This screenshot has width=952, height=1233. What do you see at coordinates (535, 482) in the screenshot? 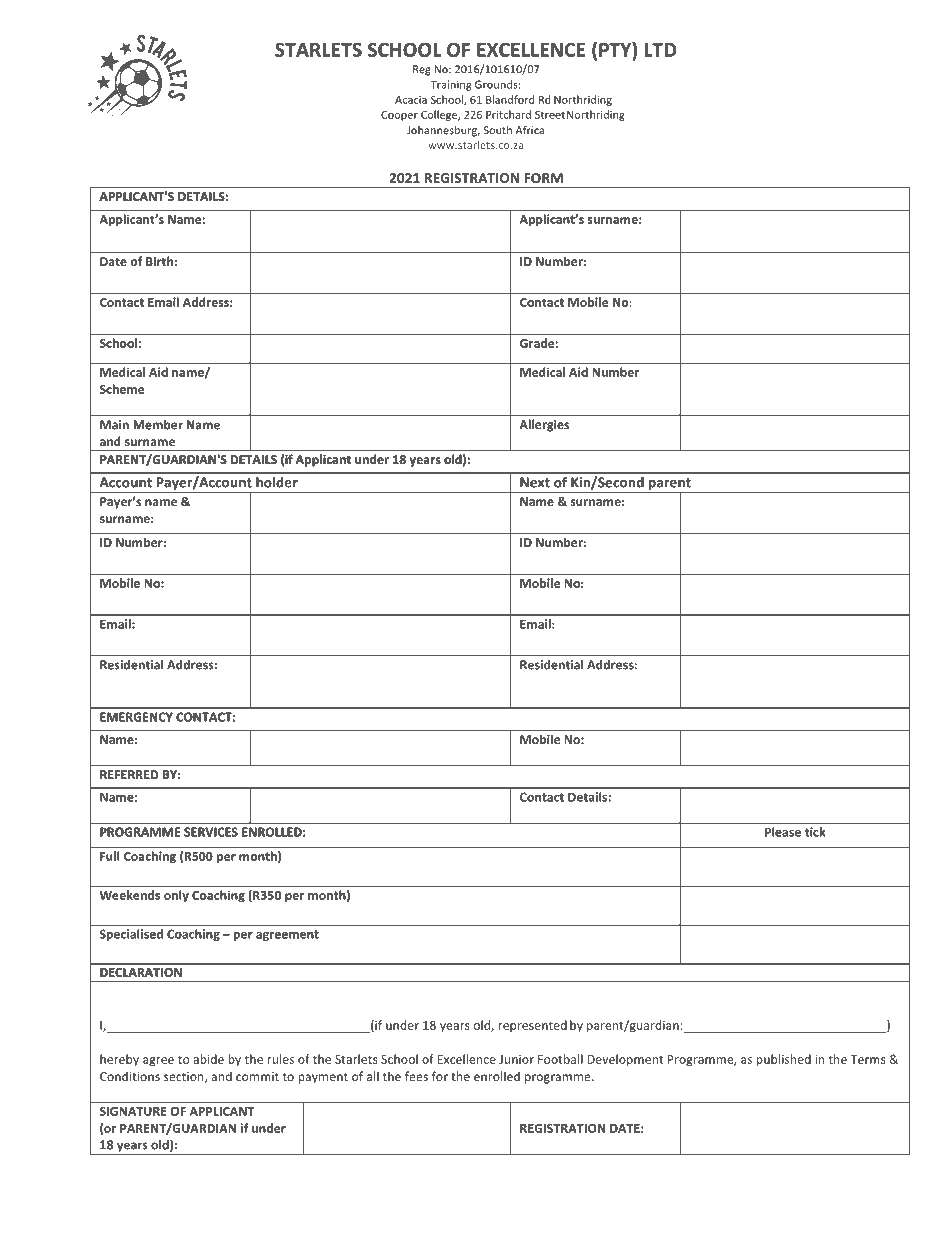
I see `Next` at bounding box center [535, 482].
